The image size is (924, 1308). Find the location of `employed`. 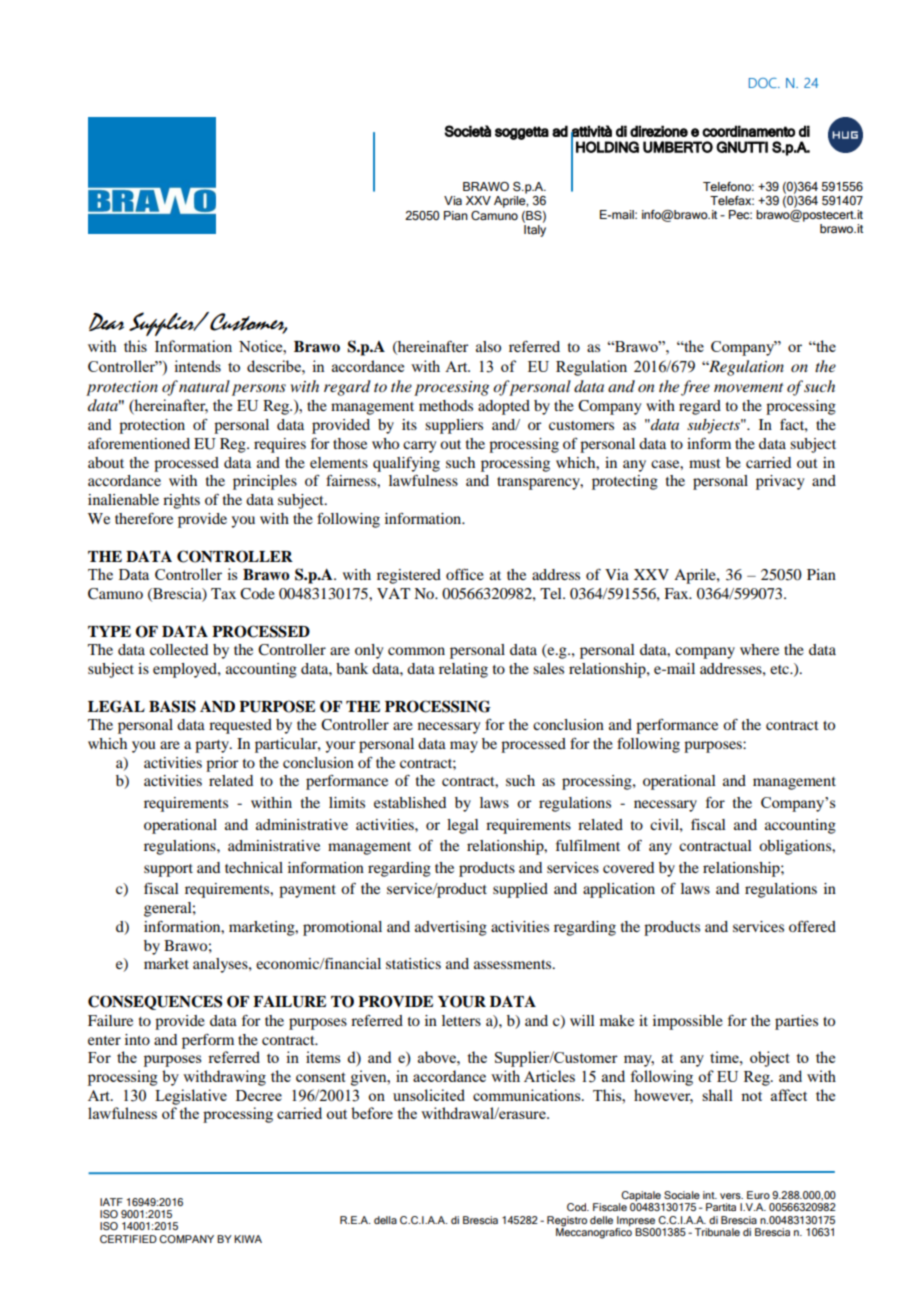

employed is located at coordinates (186, 670).
